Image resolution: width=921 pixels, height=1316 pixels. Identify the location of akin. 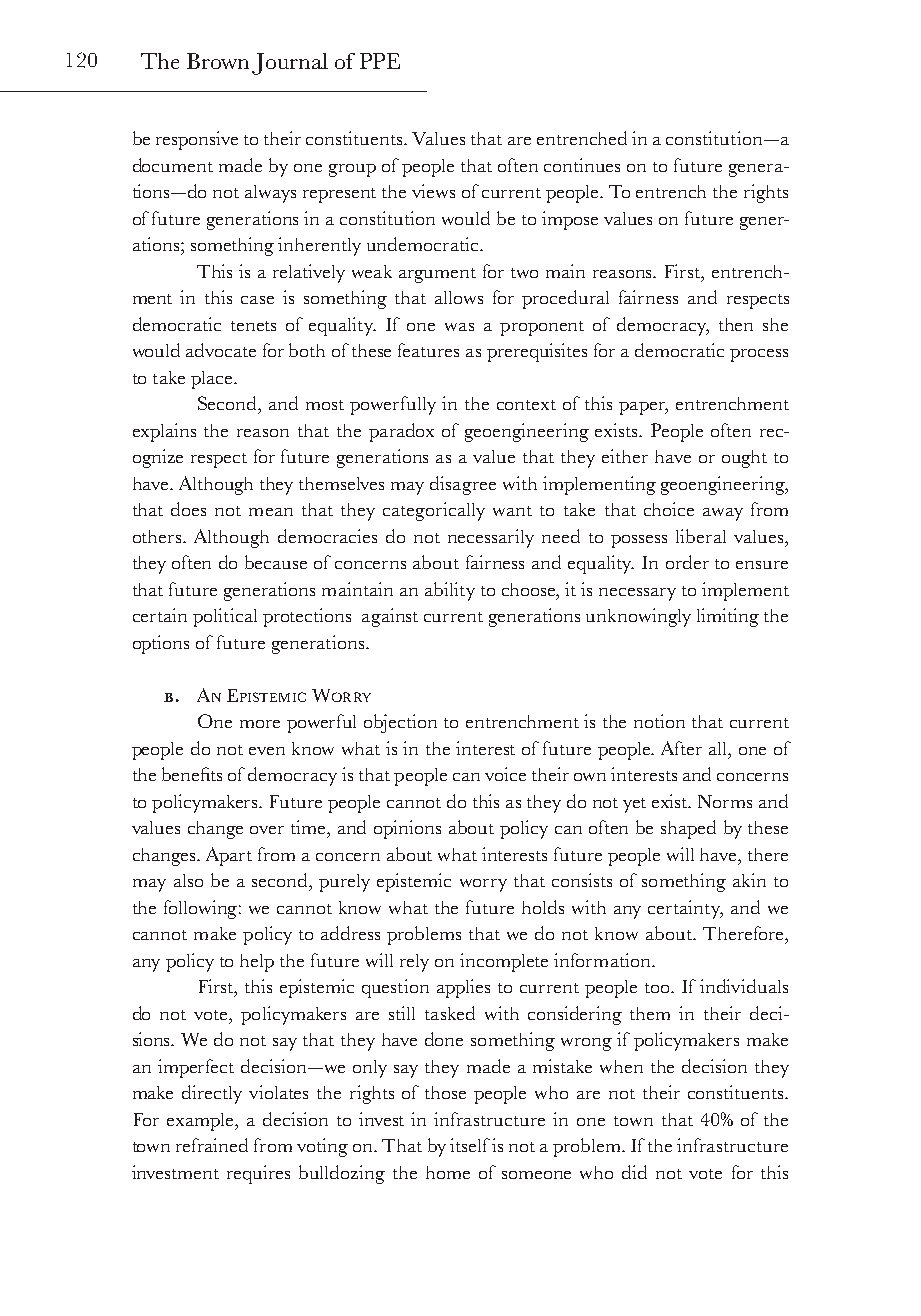
(749, 880).
